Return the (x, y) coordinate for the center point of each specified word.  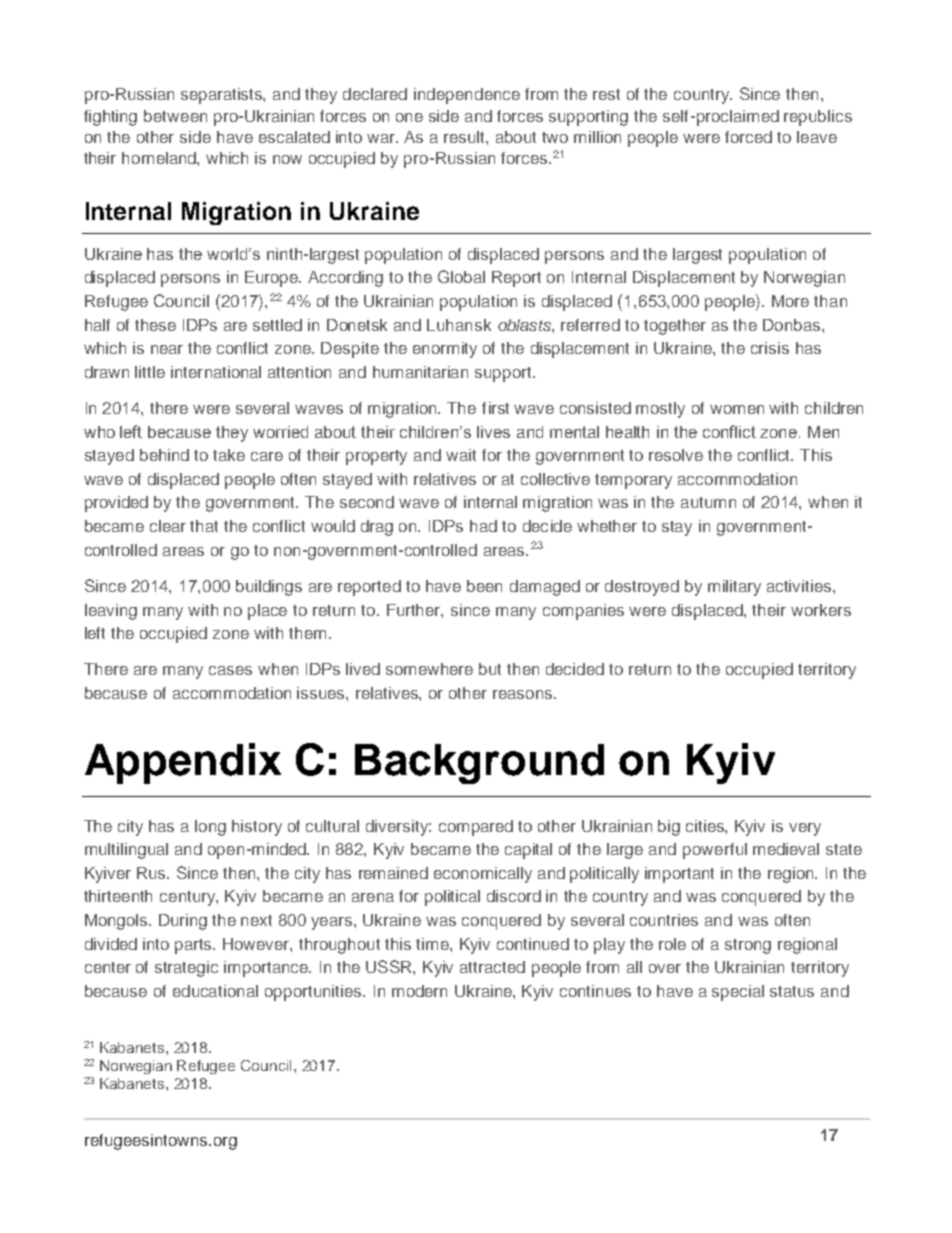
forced (748, 137)
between (175, 116)
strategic (186, 969)
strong (748, 946)
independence (467, 96)
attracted (492, 967)
